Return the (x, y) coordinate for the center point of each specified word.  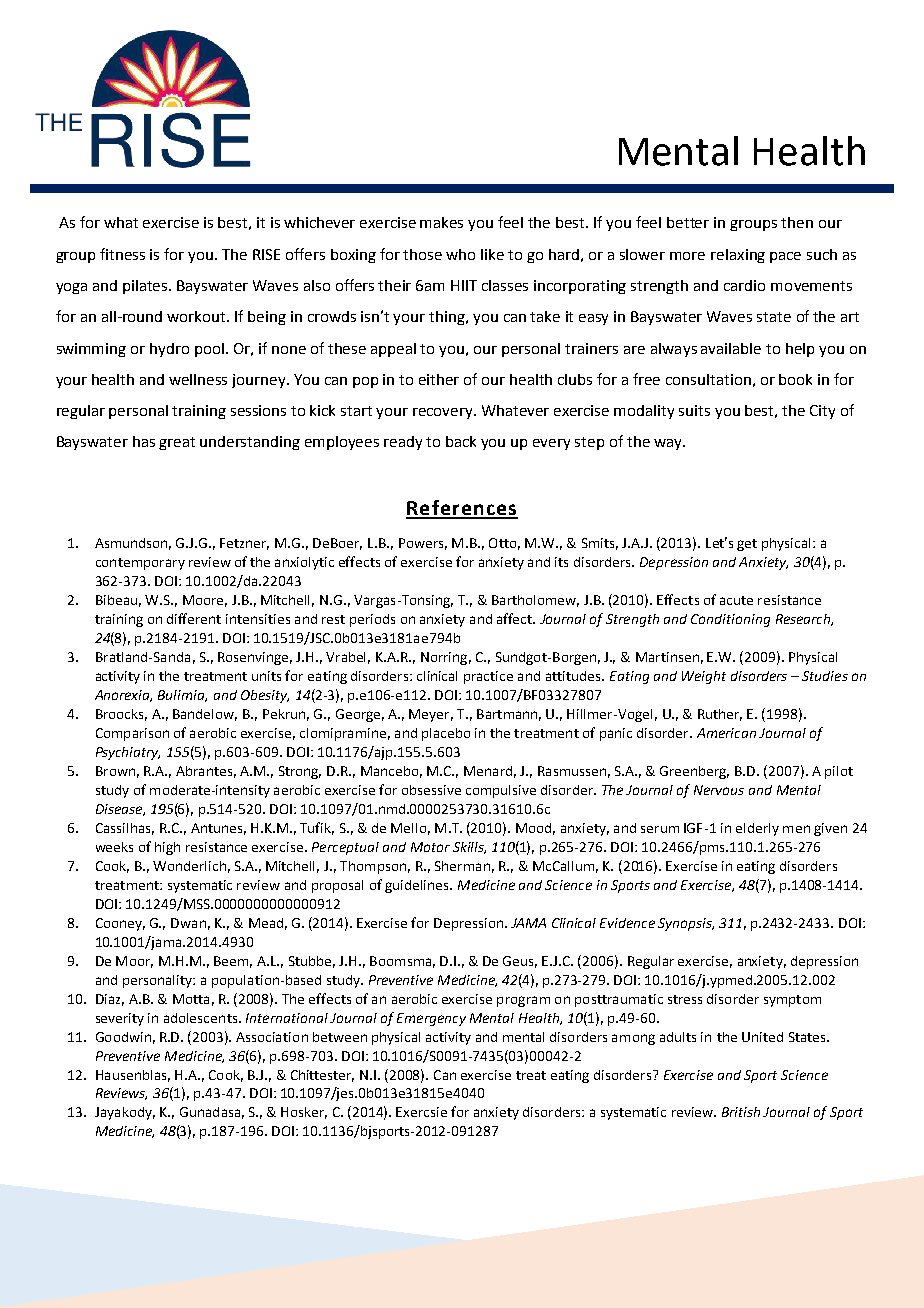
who (460, 254)
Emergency (431, 1019)
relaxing (738, 256)
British (741, 1112)
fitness (122, 254)
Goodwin (123, 1037)
